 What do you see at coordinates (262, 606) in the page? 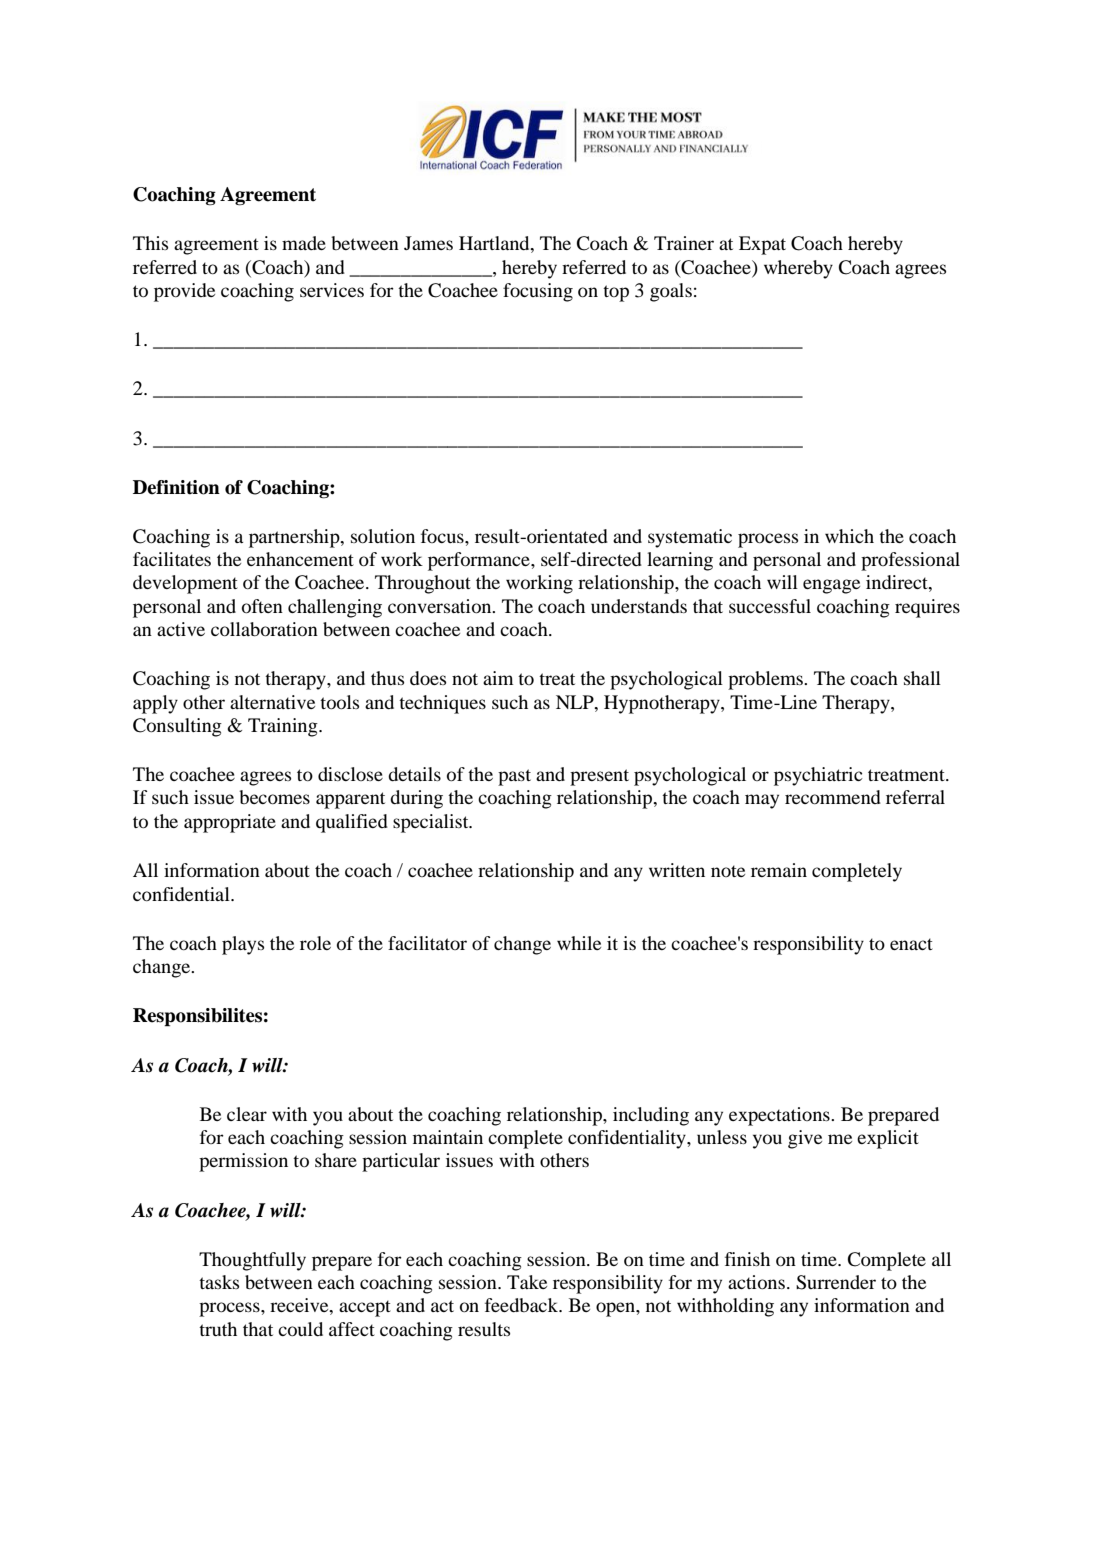
I see `often` at bounding box center [262, 606].
